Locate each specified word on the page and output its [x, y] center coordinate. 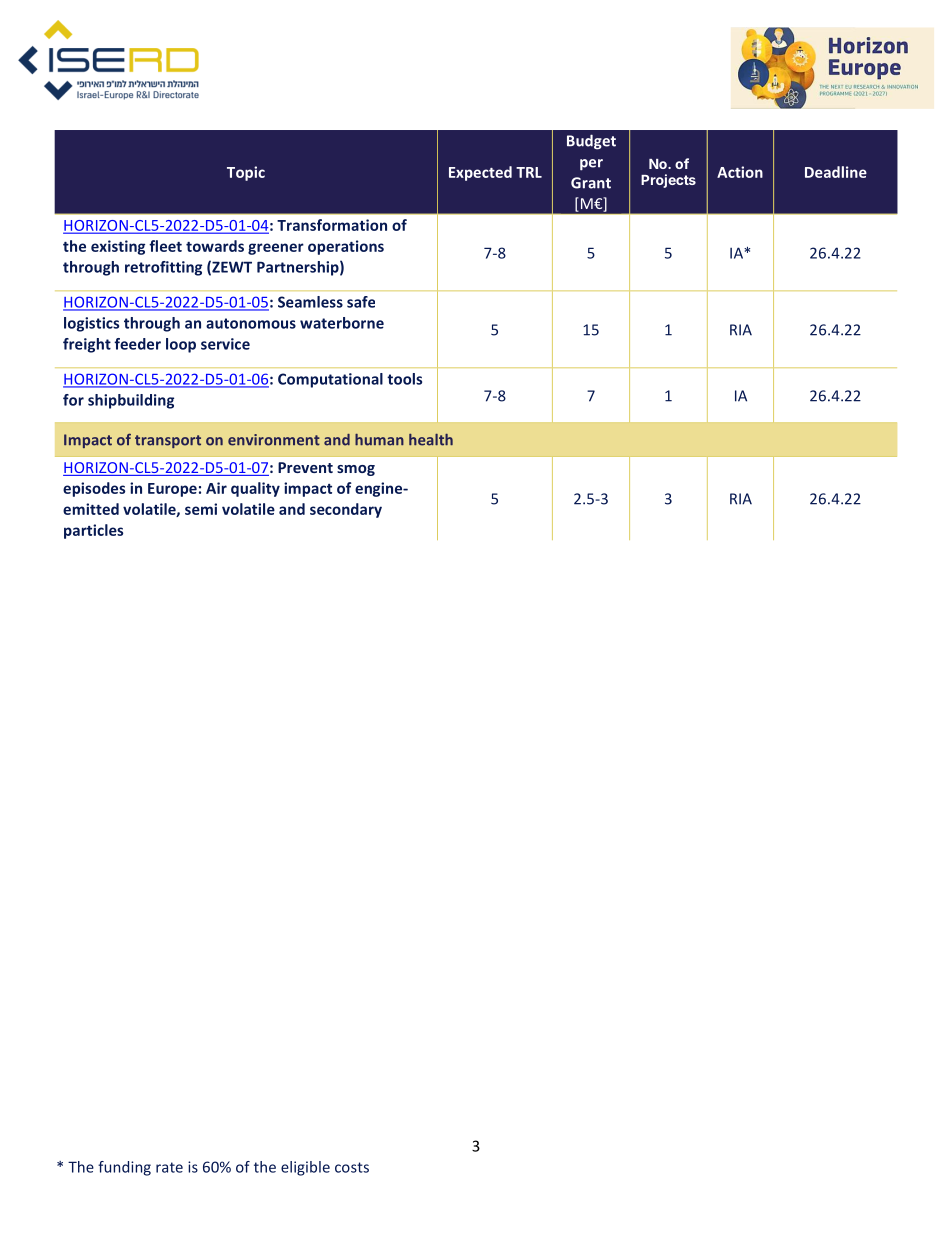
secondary [346, 510]
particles [93, 531]
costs [352, 1167]
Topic [246, 173]
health [431, 440]
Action [740, 172]
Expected [480, 173]
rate [169, 1167]
